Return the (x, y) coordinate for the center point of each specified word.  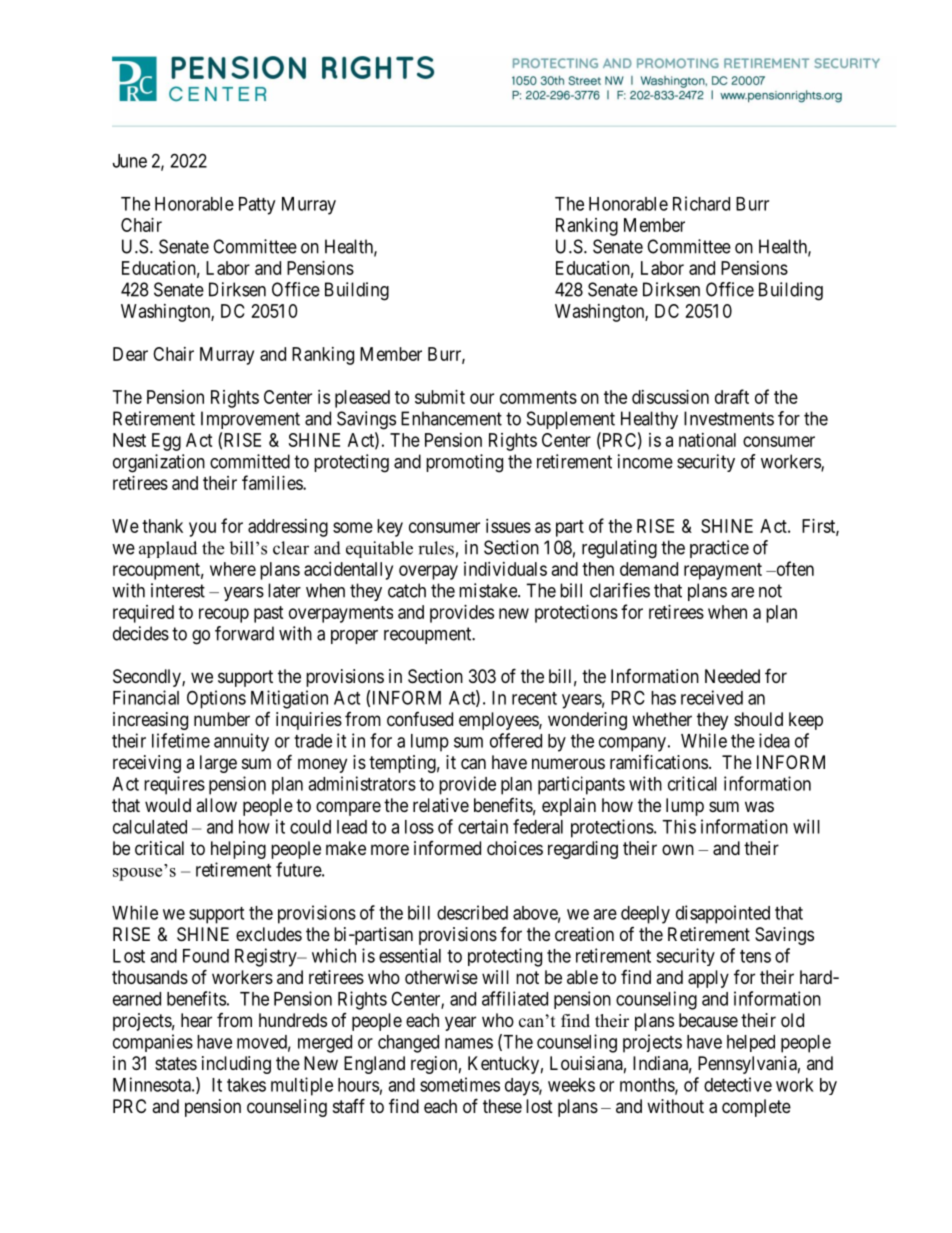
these (502, 1106)
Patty (257, 206)
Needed (732, 676)
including (236, 1065)
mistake (489, 590)
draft (732, 396)
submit (440, 397)
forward (244, 633)
